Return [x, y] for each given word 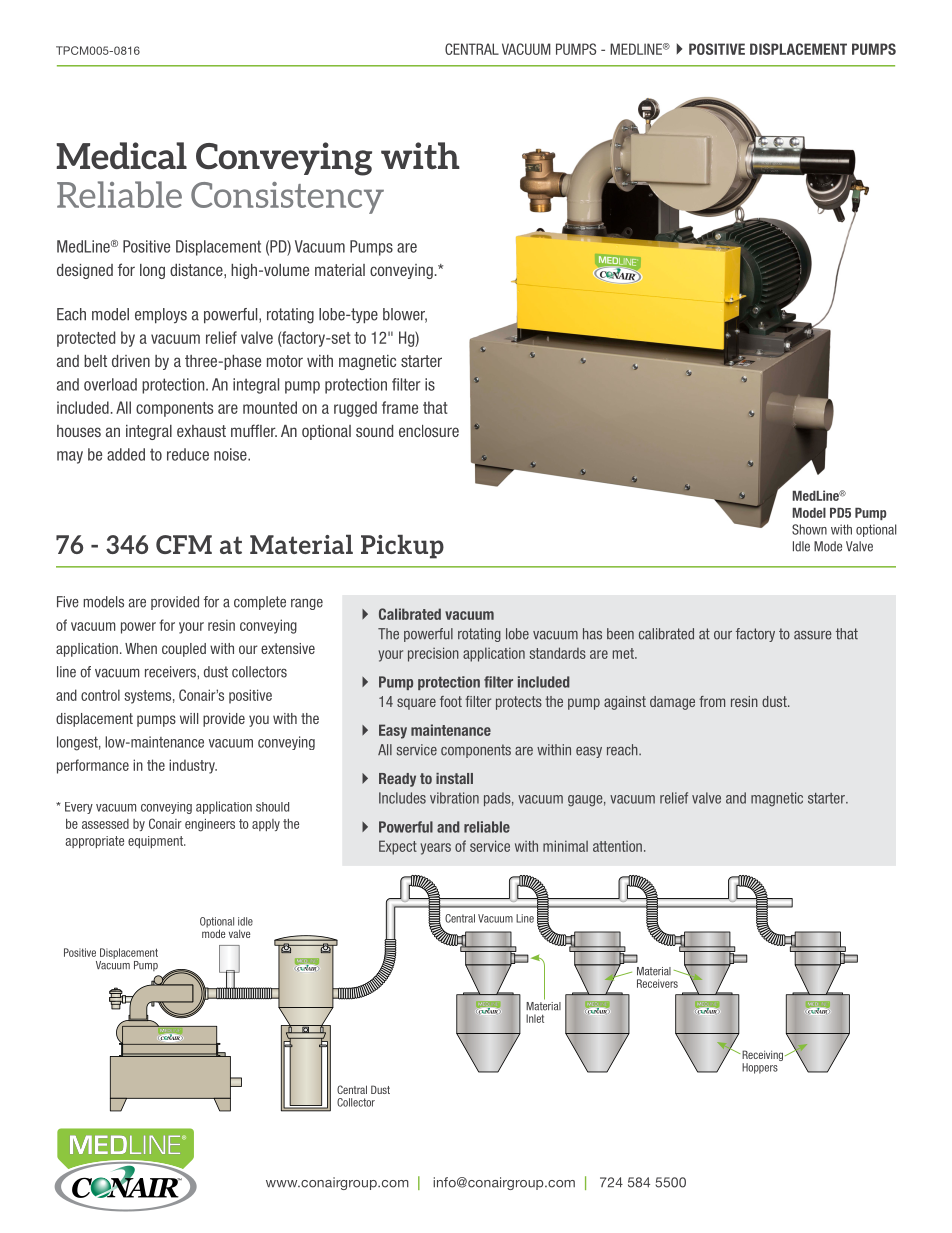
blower [405, 315]
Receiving [764, 1057]
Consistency [287, 198]
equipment [156, 842]
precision [433, 654]
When [141, 648]
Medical [121, 155]
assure [813, 635]
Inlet [535, 1018]
